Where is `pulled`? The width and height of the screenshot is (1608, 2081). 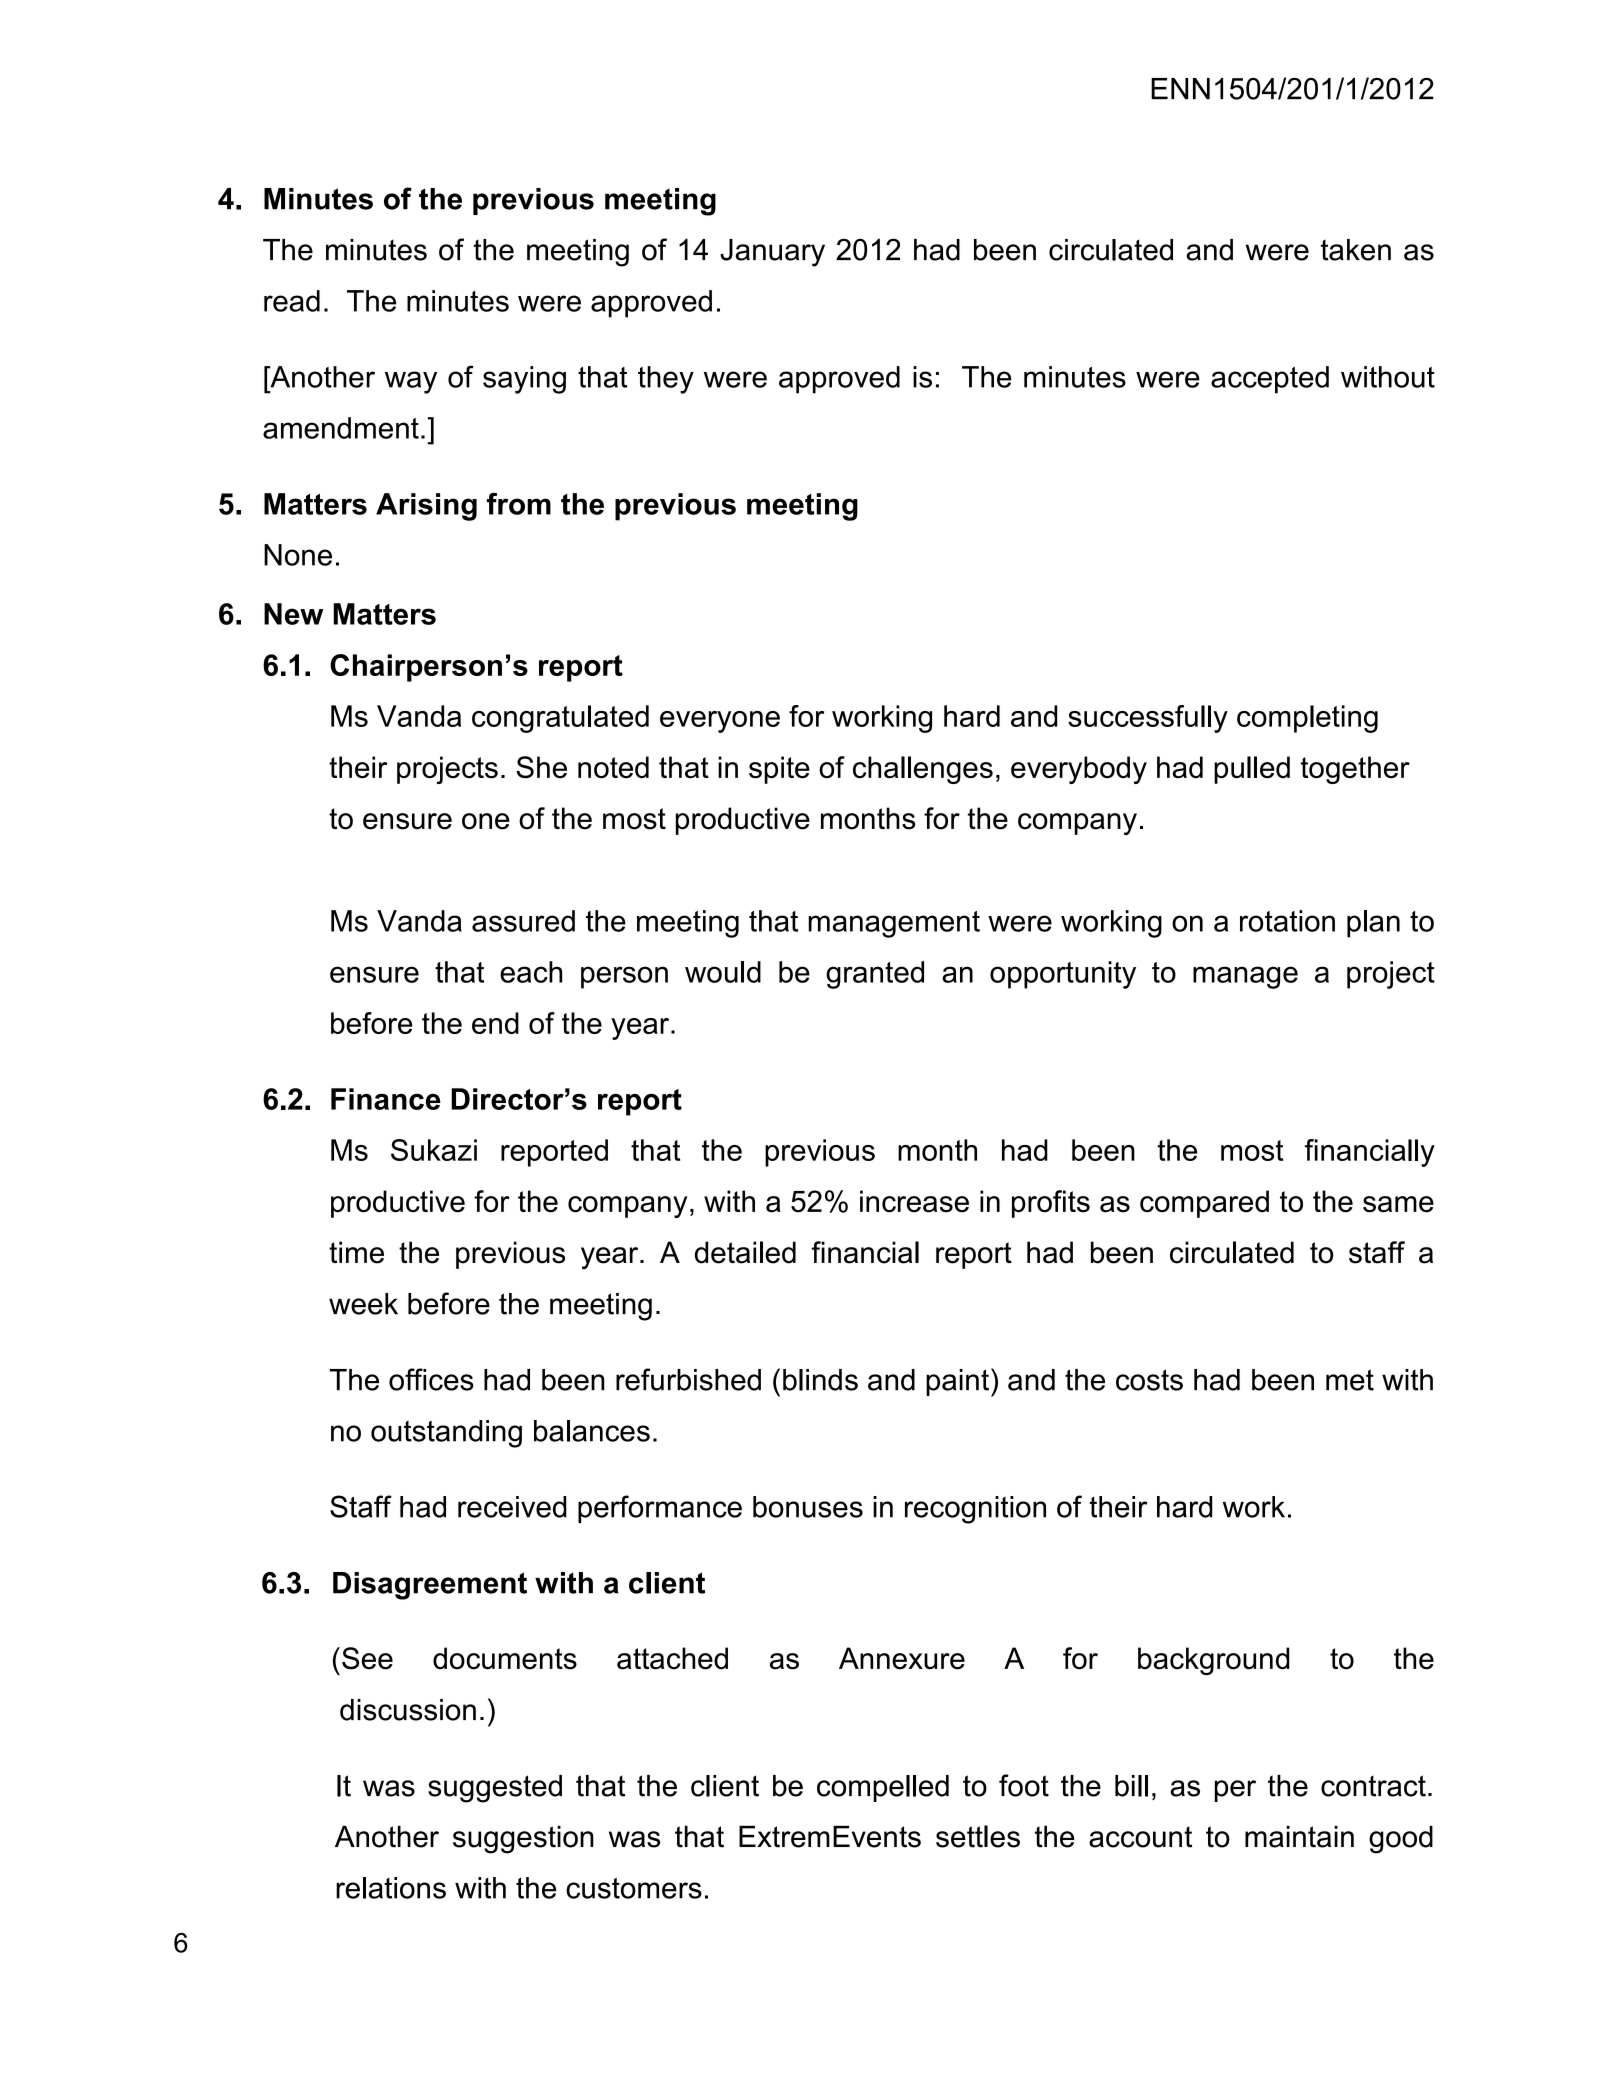 pulled is located at coordinates (1252, 770).
